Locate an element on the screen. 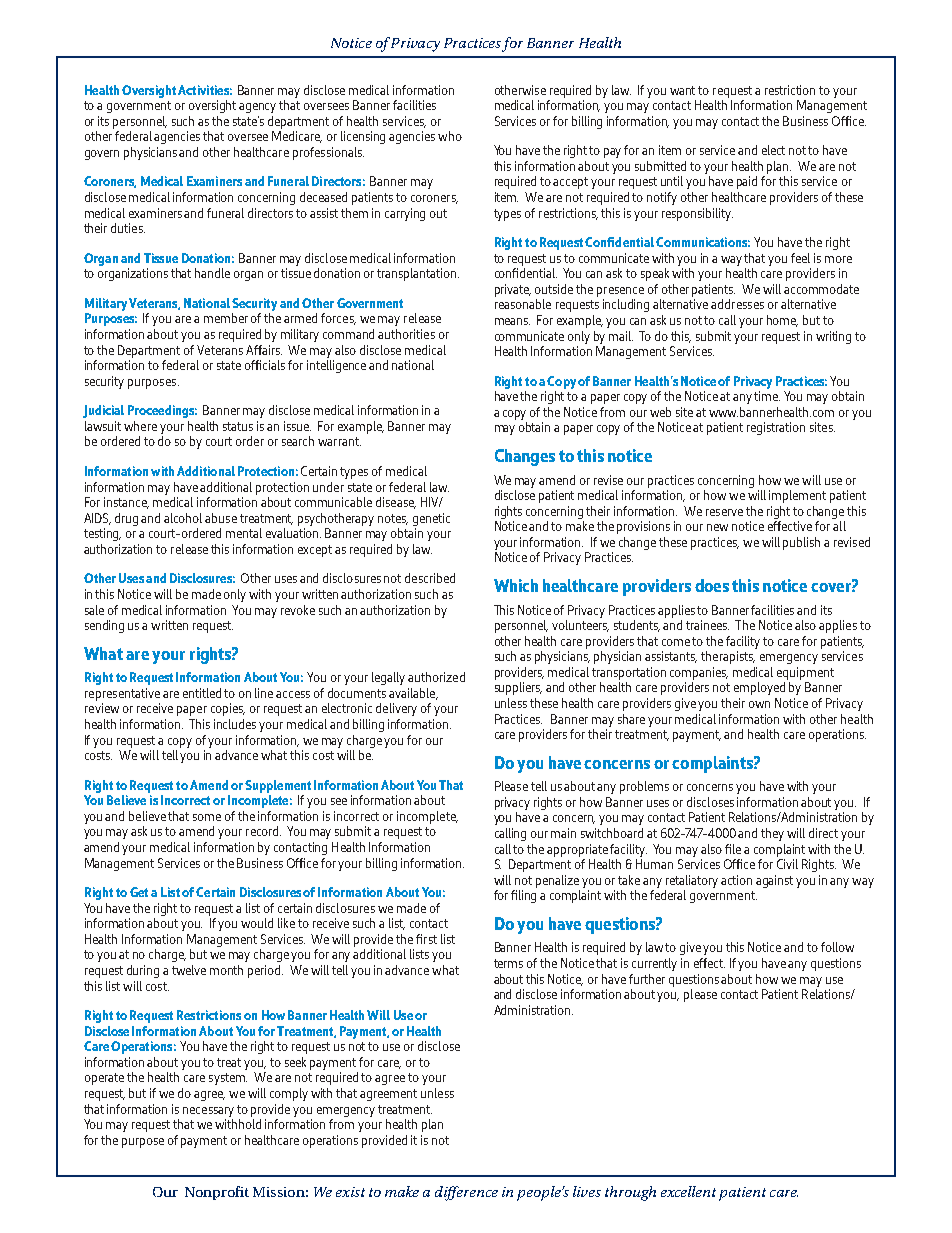 The image size is (952, 1233). authorities is located at coordinates (406, 334).
